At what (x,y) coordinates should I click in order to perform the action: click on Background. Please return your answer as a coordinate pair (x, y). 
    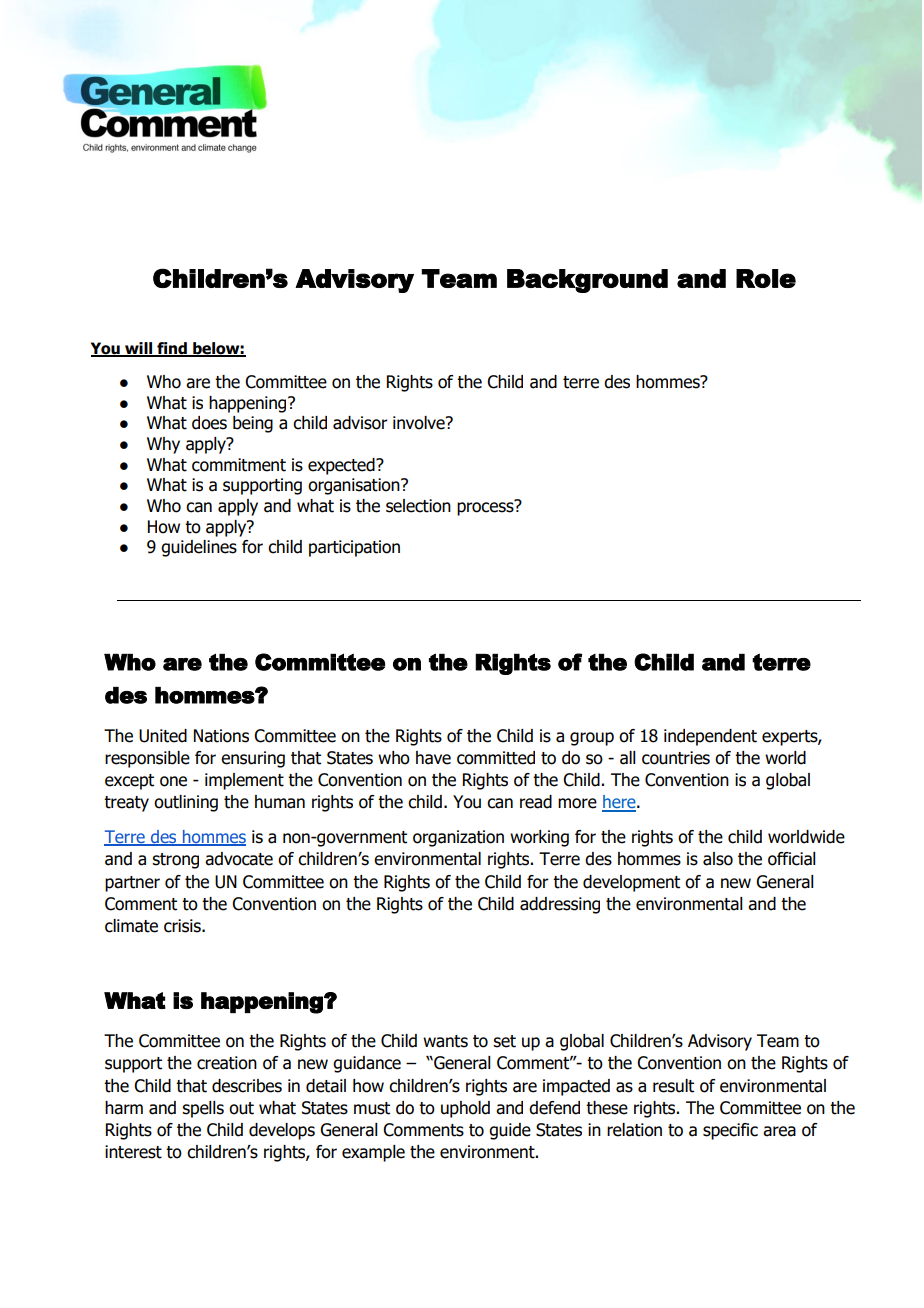
    Looking at the image, I should click on (587, 281).
